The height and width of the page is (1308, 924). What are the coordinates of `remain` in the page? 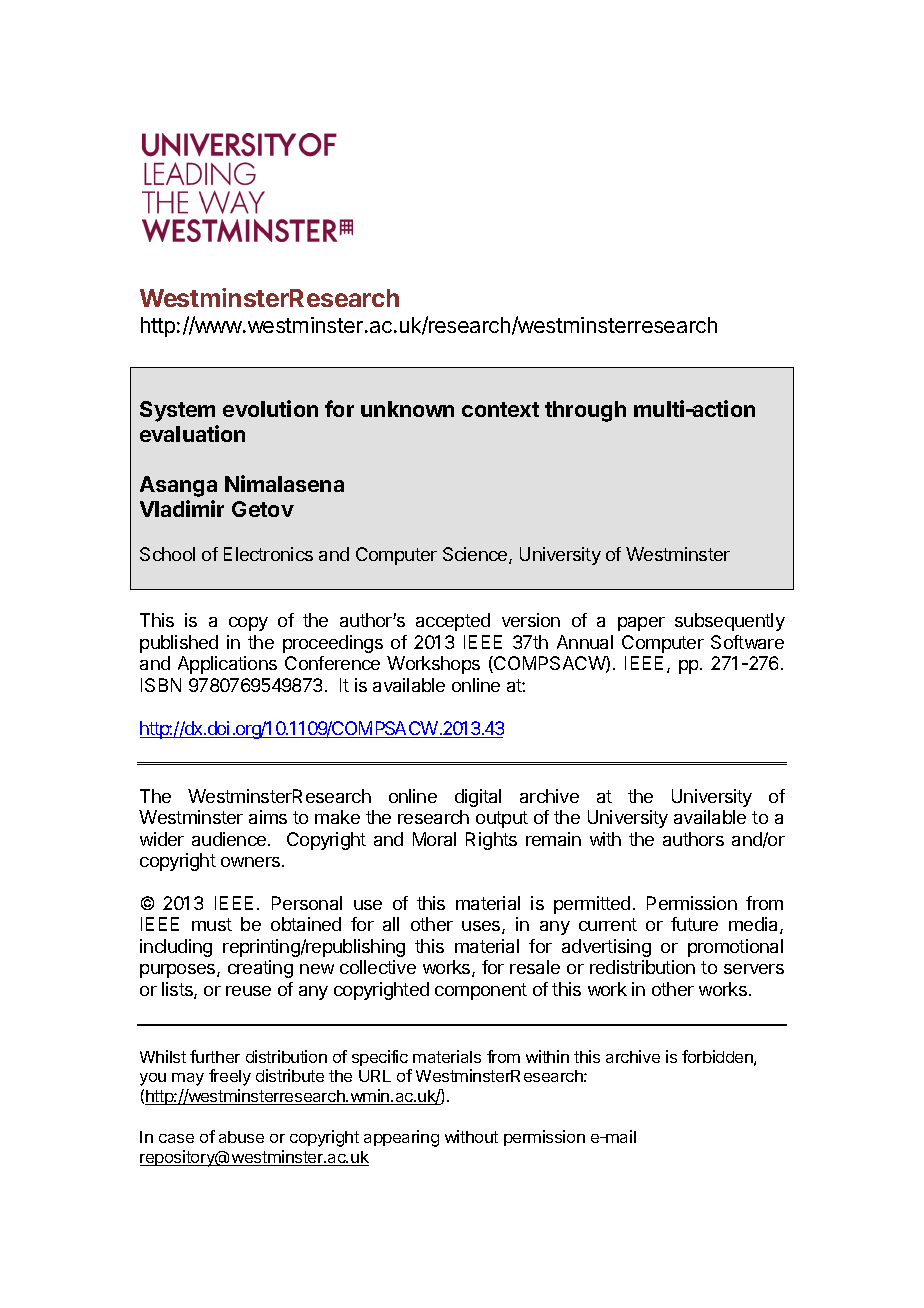 It's located at (553, 839).
